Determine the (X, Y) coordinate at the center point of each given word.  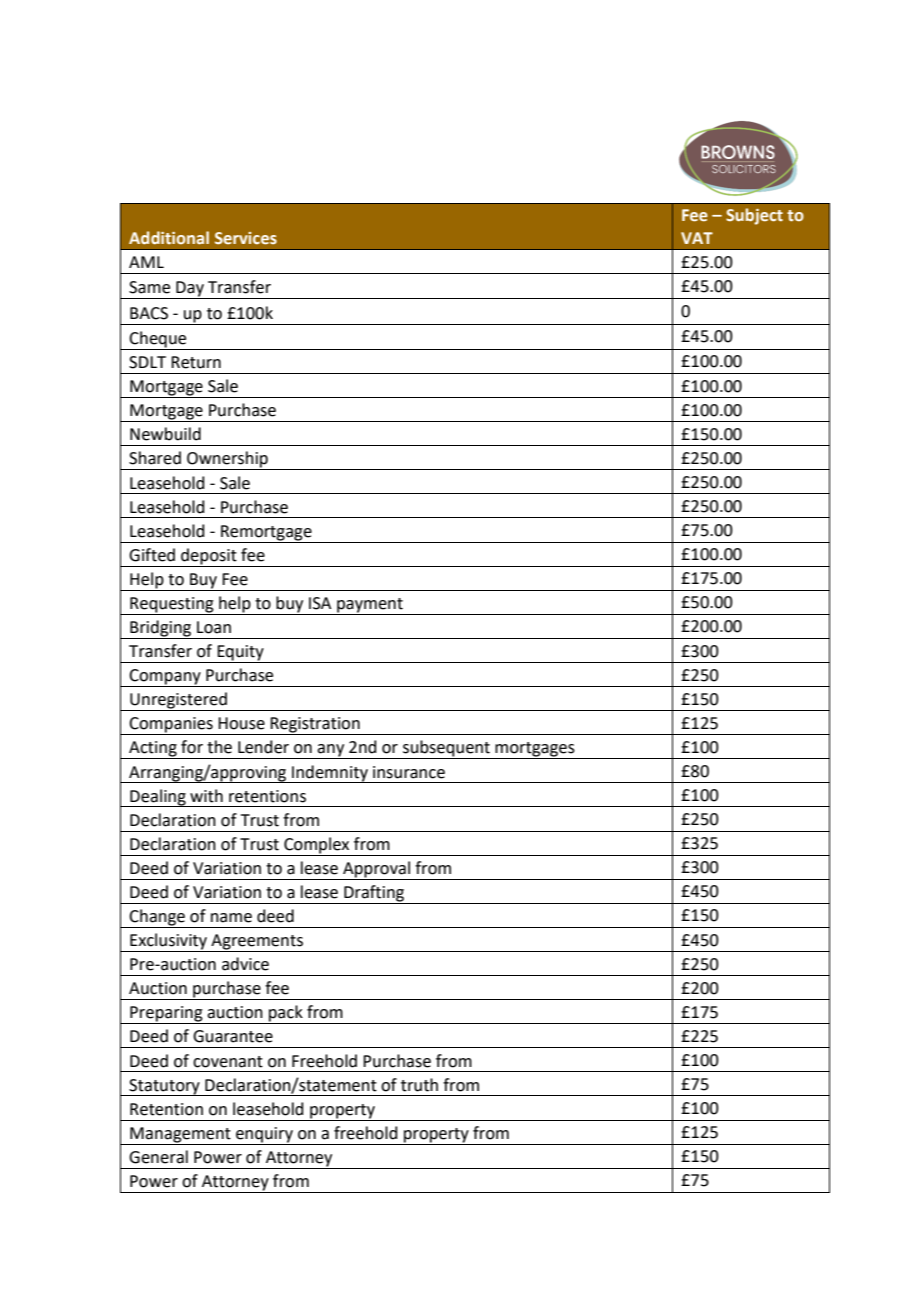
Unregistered (178, 701)
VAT (697, 238)
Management (180, 1135)
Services (246, 238)
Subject (754, 216)
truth (419, 1085)
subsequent (446, 749)
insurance (409, 772)
